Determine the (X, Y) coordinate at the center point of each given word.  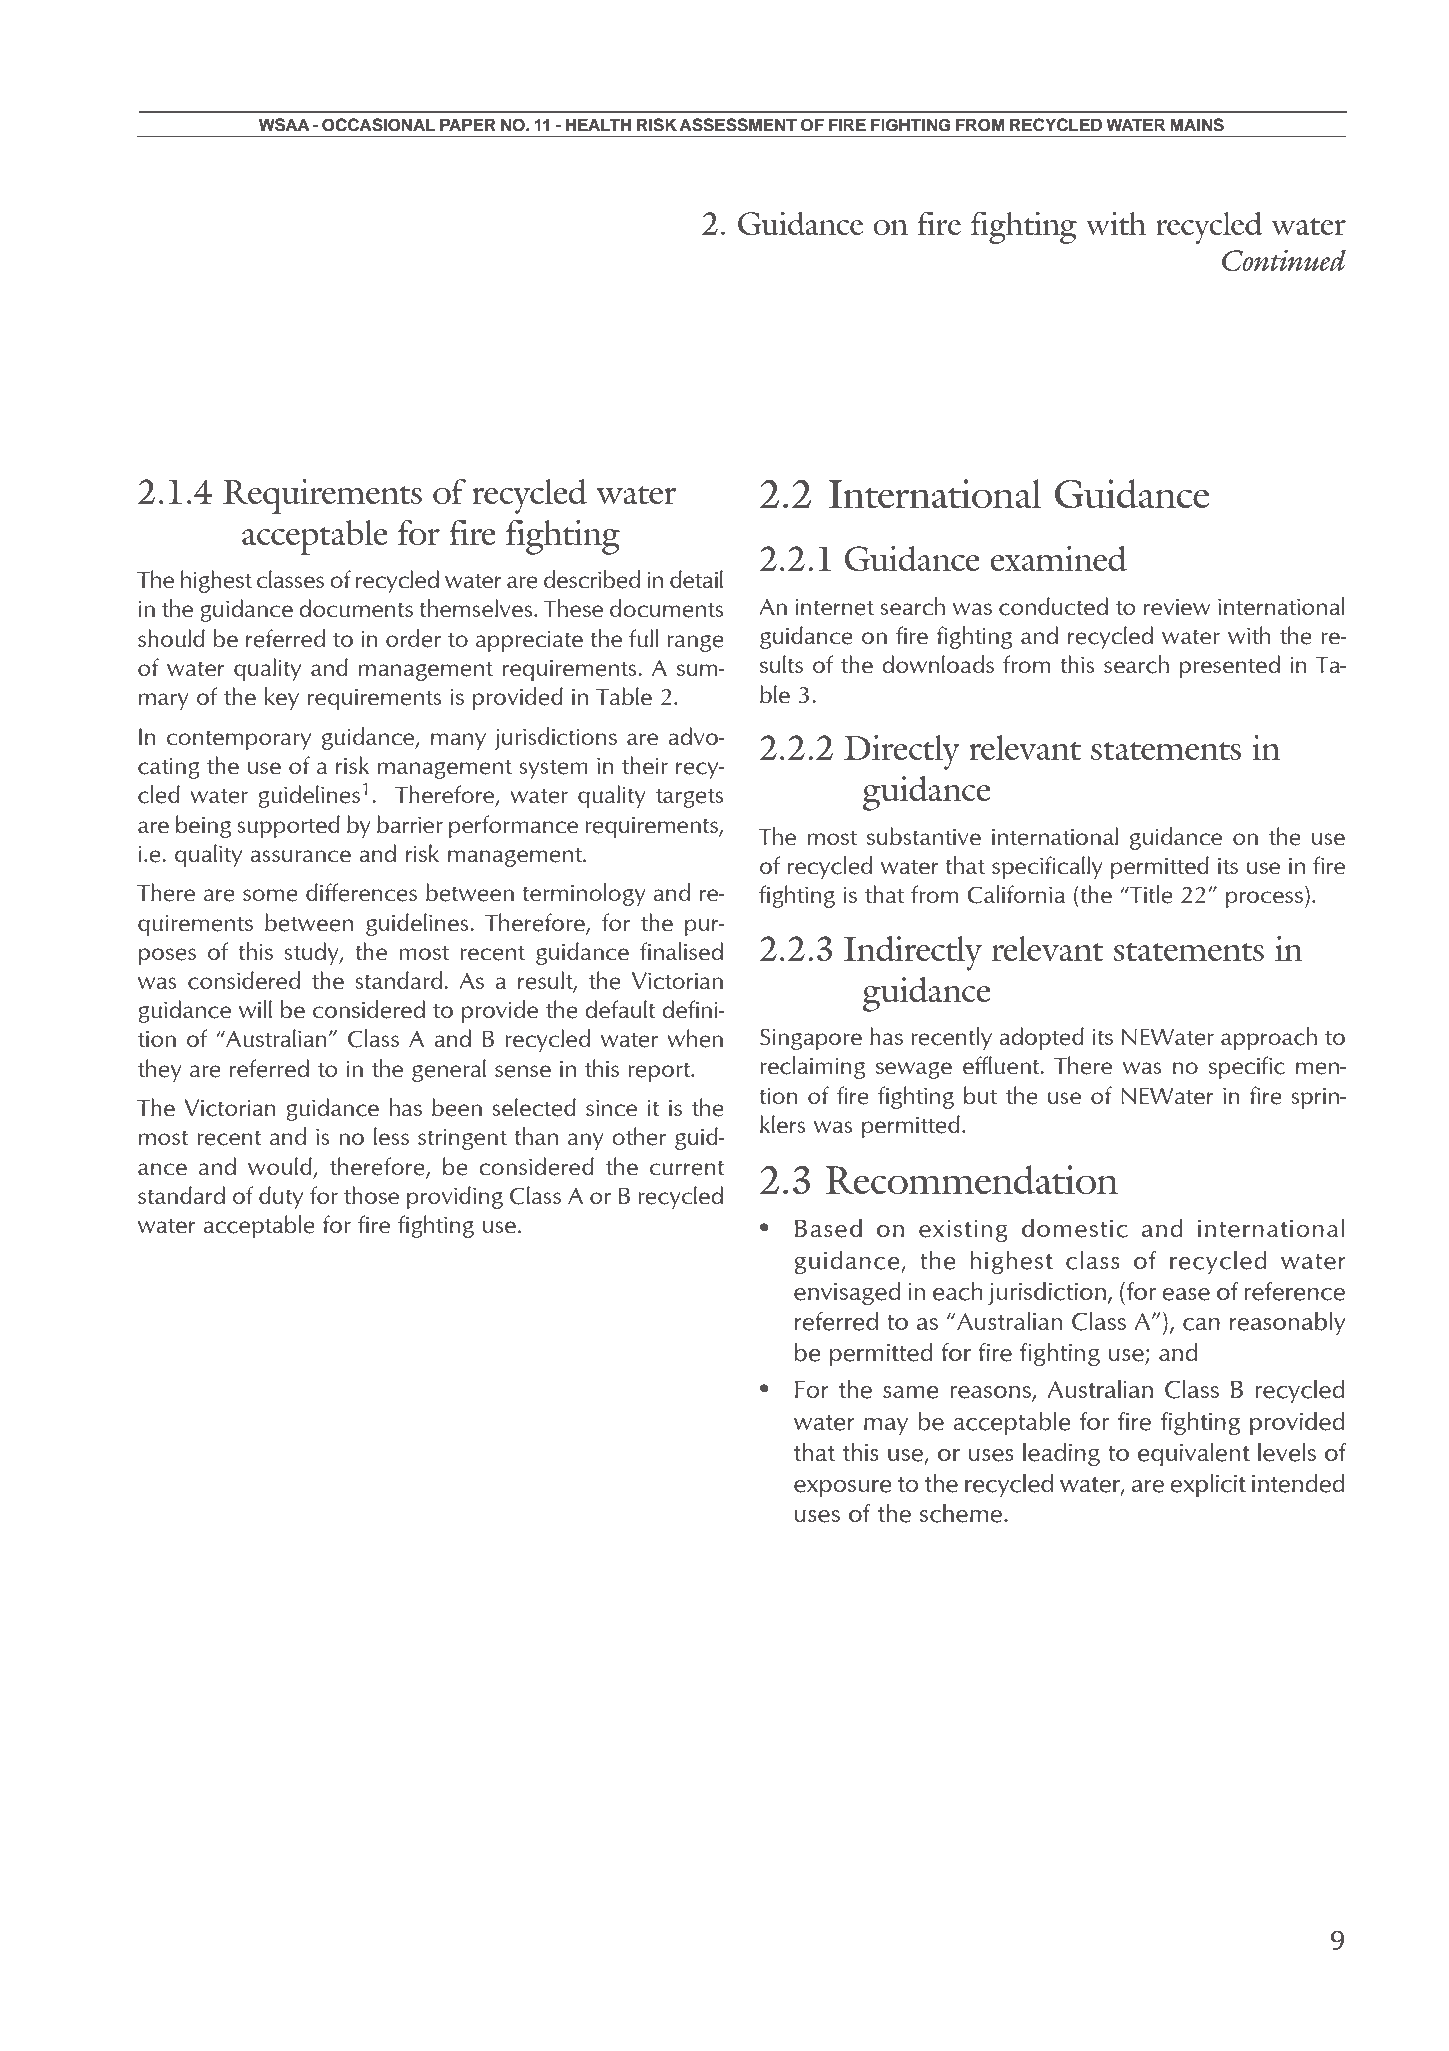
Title (1150, 894)
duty (281, 1197)
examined (1058, 558)
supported (289, 826)
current (687, 1168)
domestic (1075, 1228)
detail (696, 579)
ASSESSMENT (738, 125)
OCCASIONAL (379, 125)
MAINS (1197, 125)
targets (690, 798)
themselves (477, 608)
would (280, 1166)
